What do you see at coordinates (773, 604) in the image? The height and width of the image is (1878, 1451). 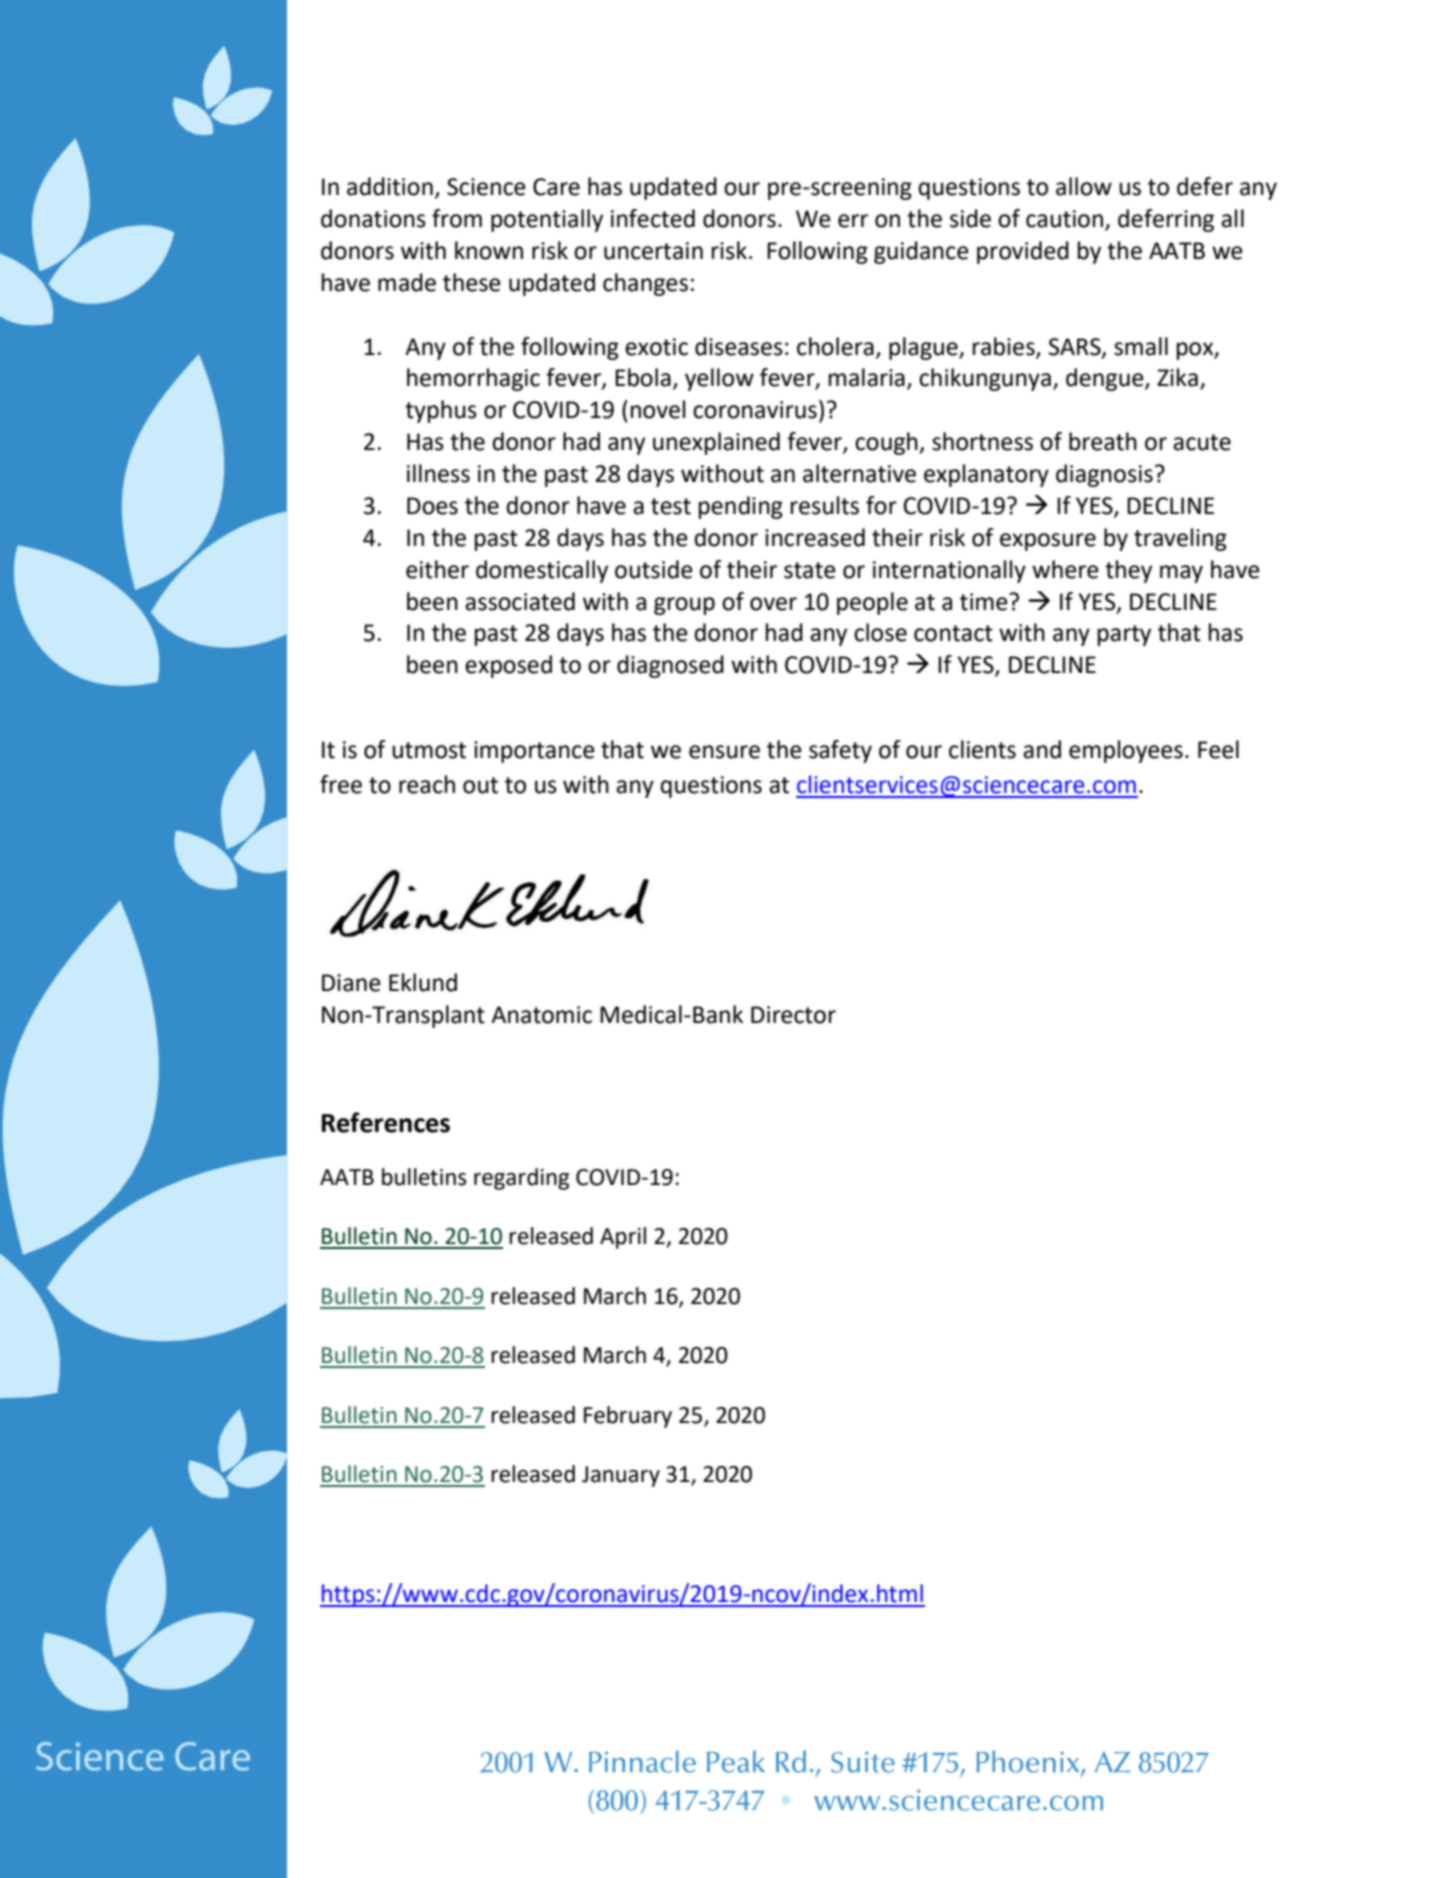 I see `over` at bounding box center [773, 604].
